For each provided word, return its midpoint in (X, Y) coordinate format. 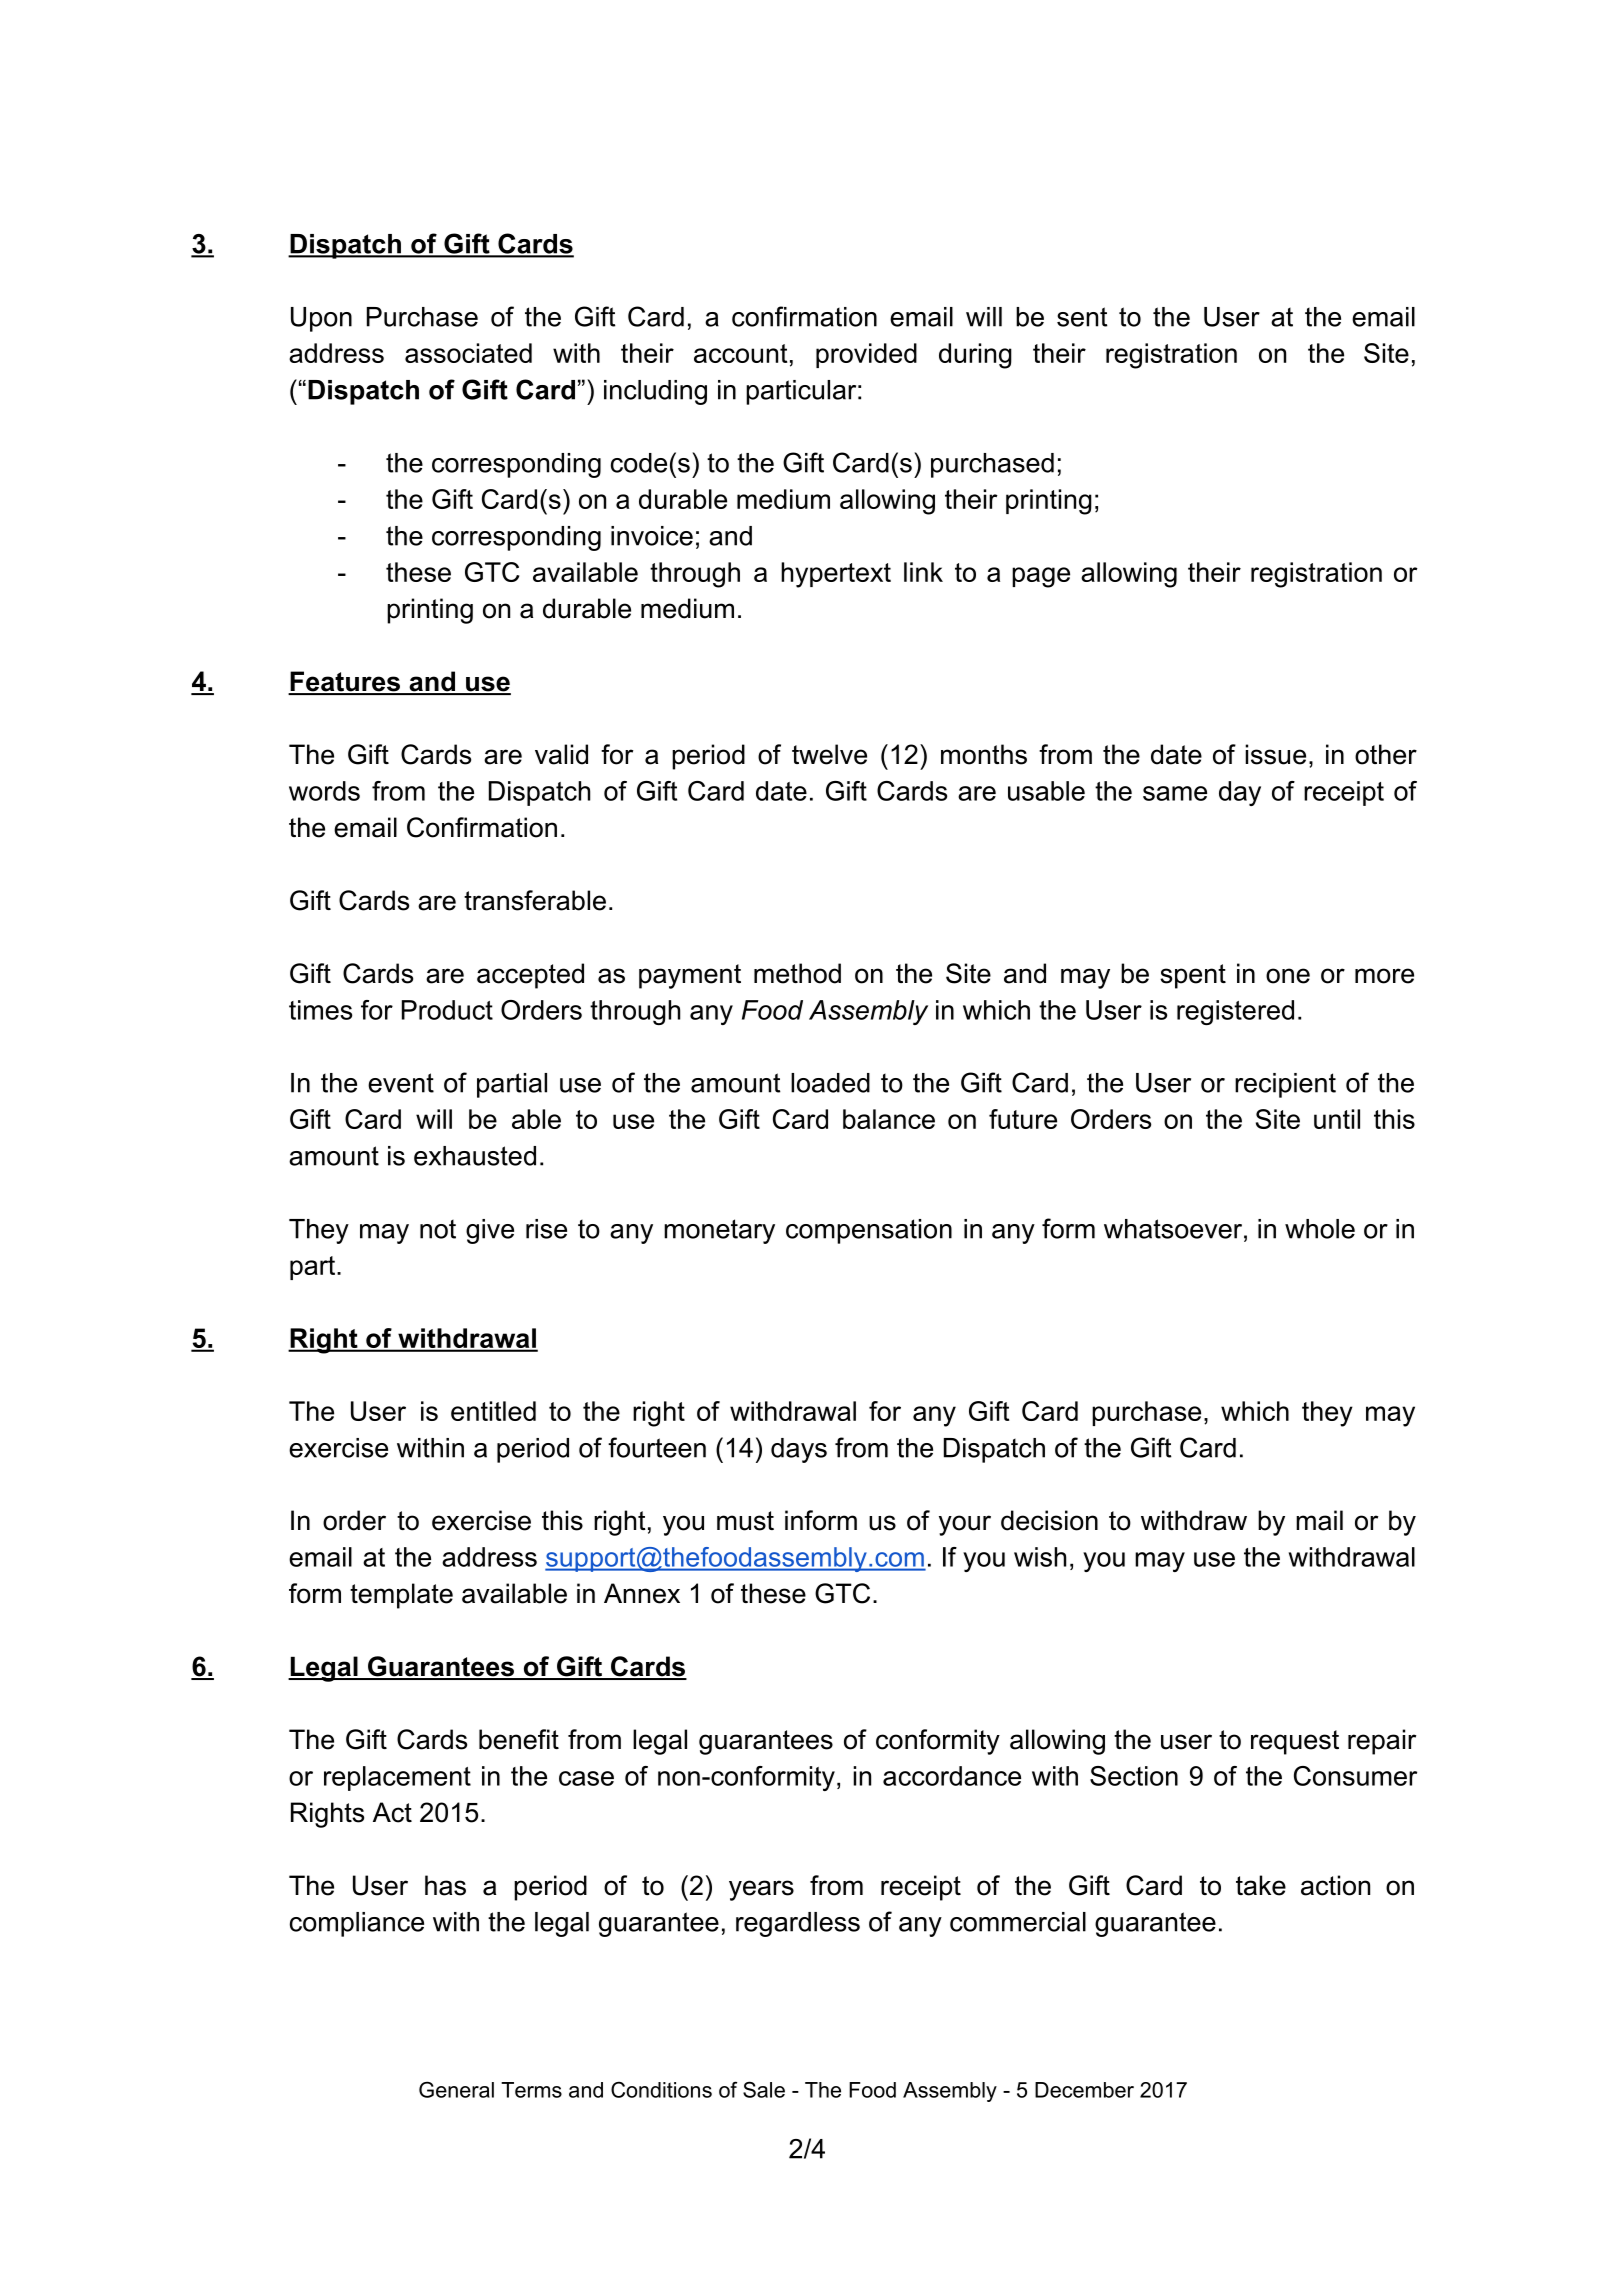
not (438, 1229)
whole (1320, 1229)
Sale (764, 2089)
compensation (869, 1231)
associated (468, 353)
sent (1082, 317)
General (456, 2089)
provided (866, 355)
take (1261, 1885)
